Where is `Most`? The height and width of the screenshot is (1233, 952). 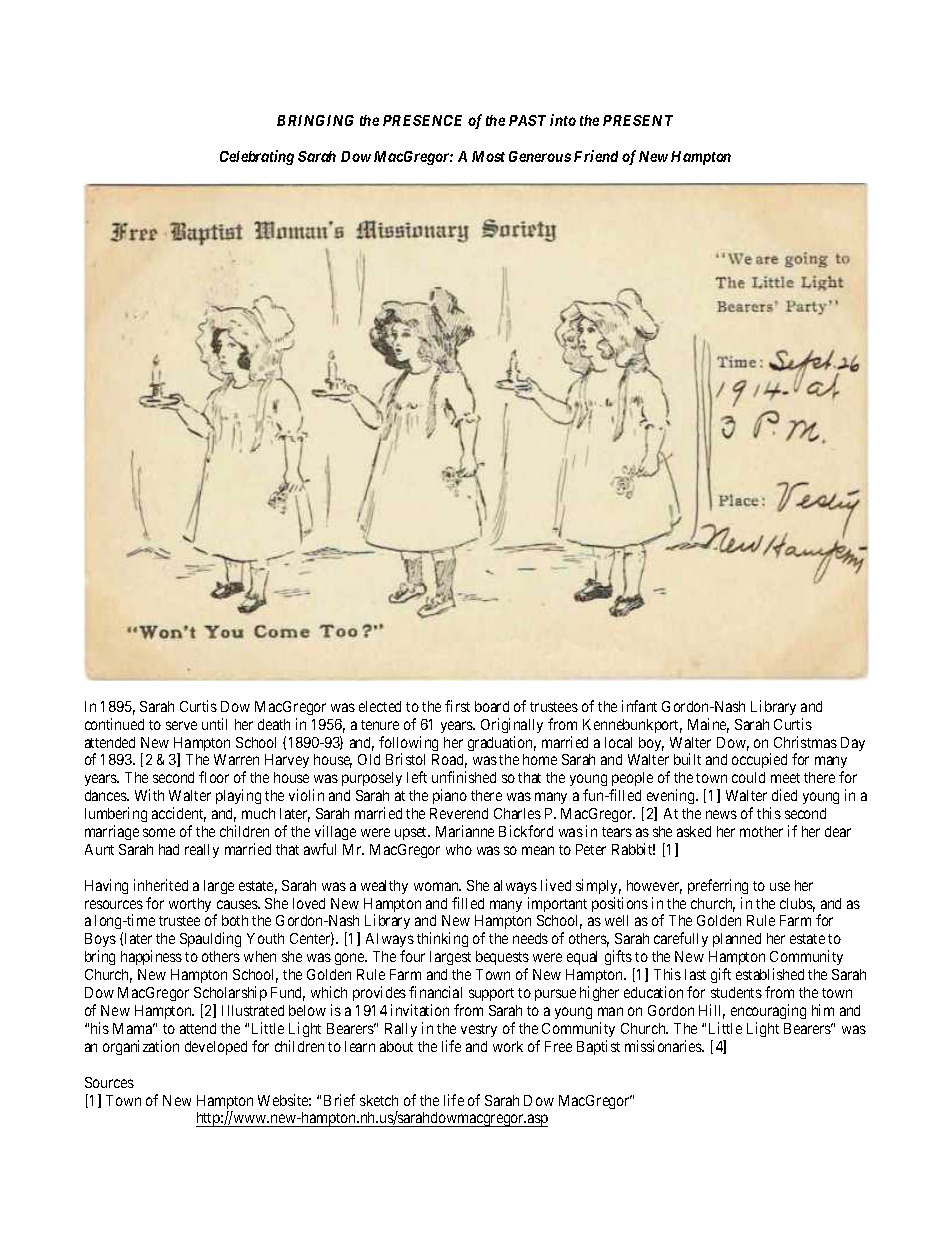 Most is located at coordinates (488, 156).
